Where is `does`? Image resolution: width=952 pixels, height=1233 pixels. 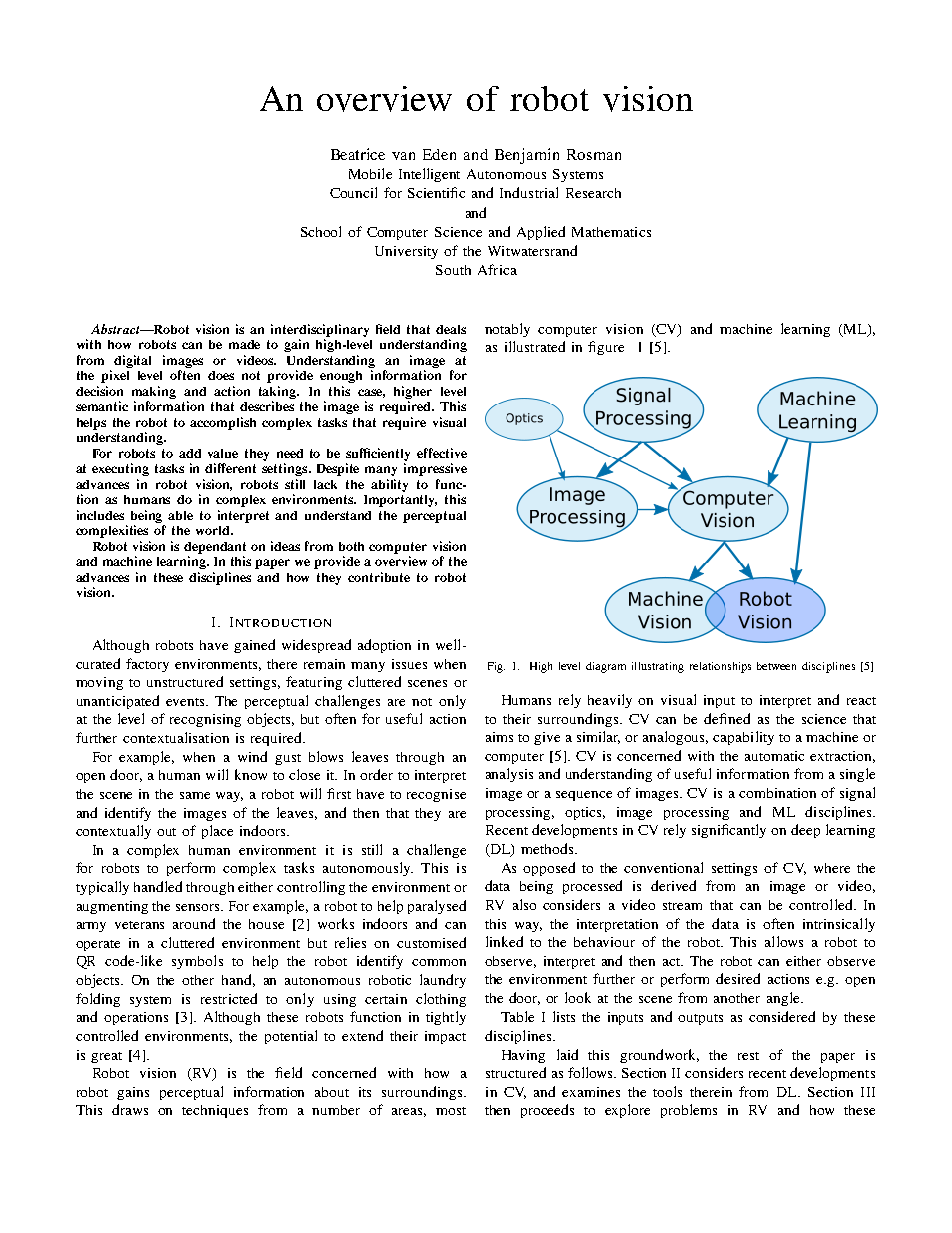 does is located at coordinates (221, 375).
